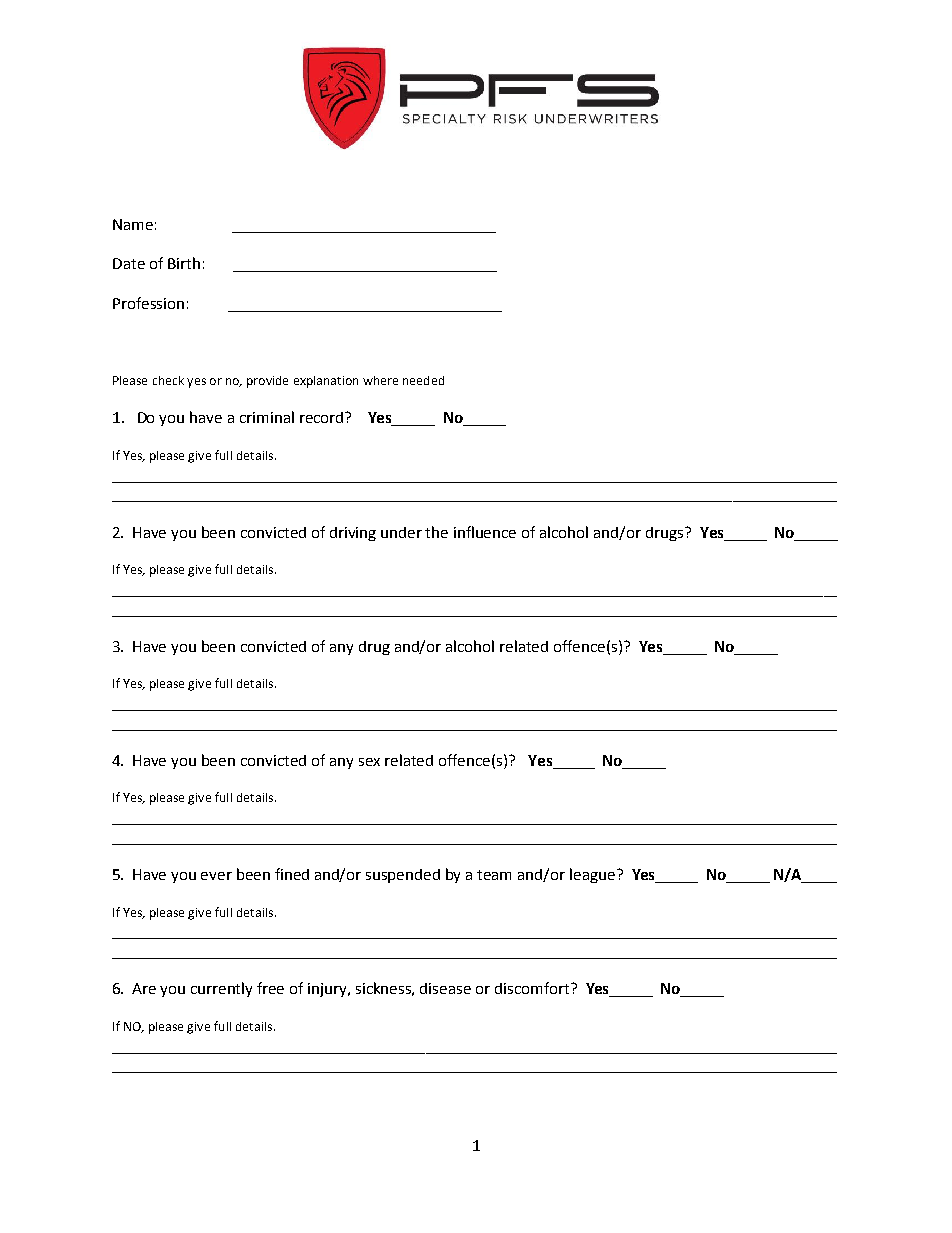 Image resolution: width=952 pixels, height=1233 pixels. I want to click on currently, so click(221, 989).
